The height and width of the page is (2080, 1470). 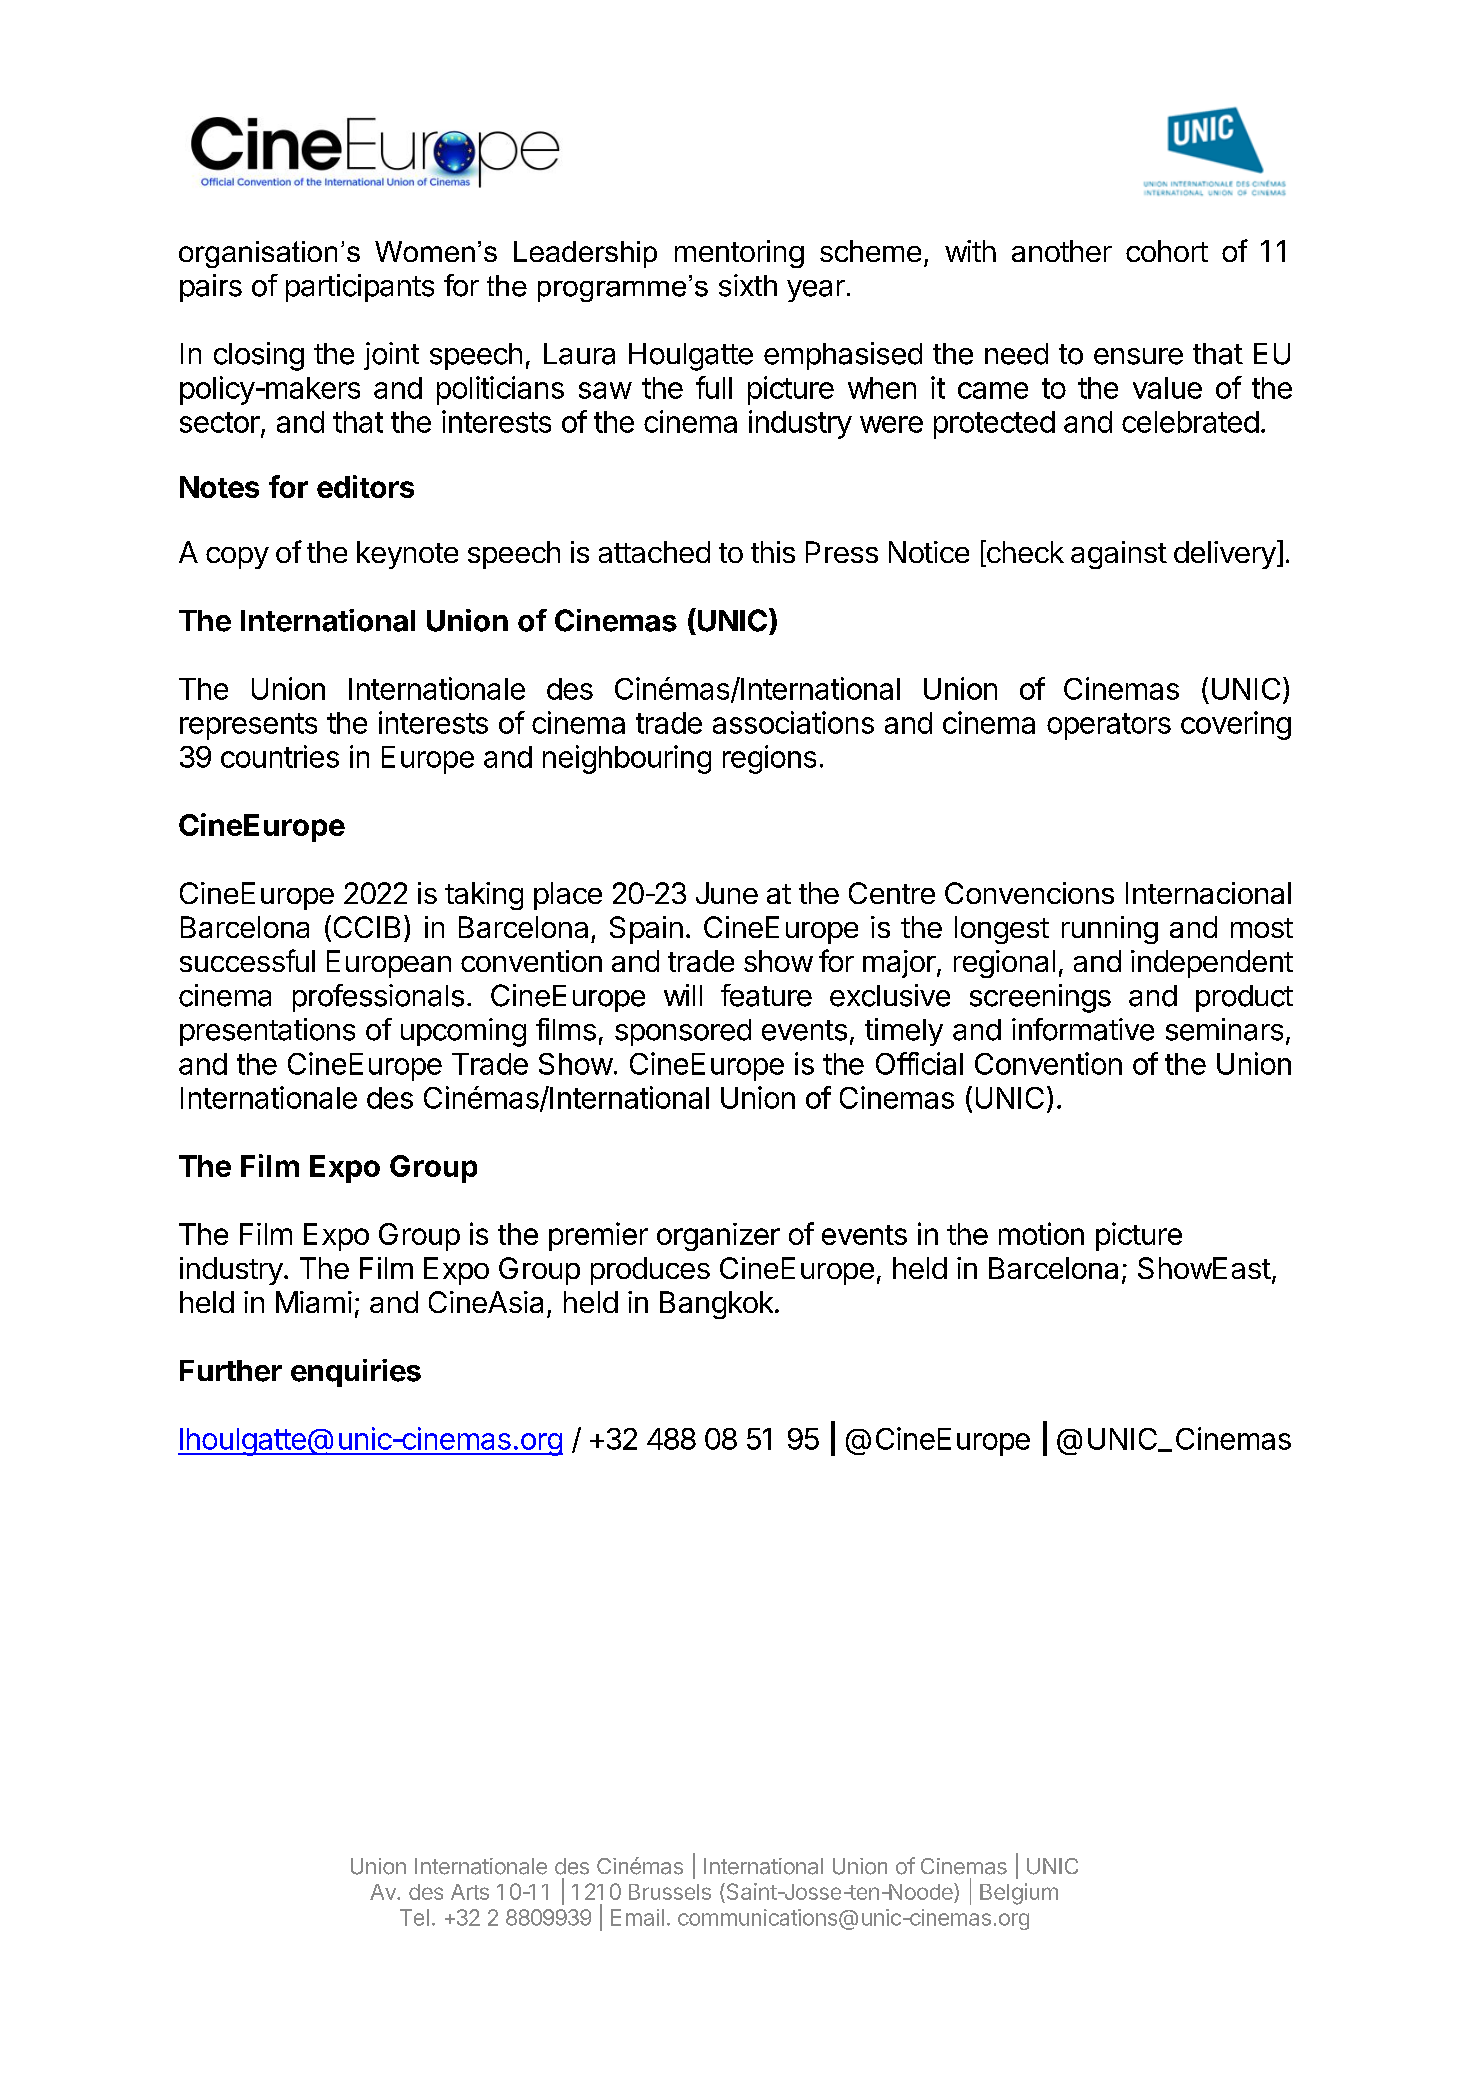 What do you see at coordinates (1083, 1029) in the page?
I see `informative` at bounding box center [1083, 1029].
